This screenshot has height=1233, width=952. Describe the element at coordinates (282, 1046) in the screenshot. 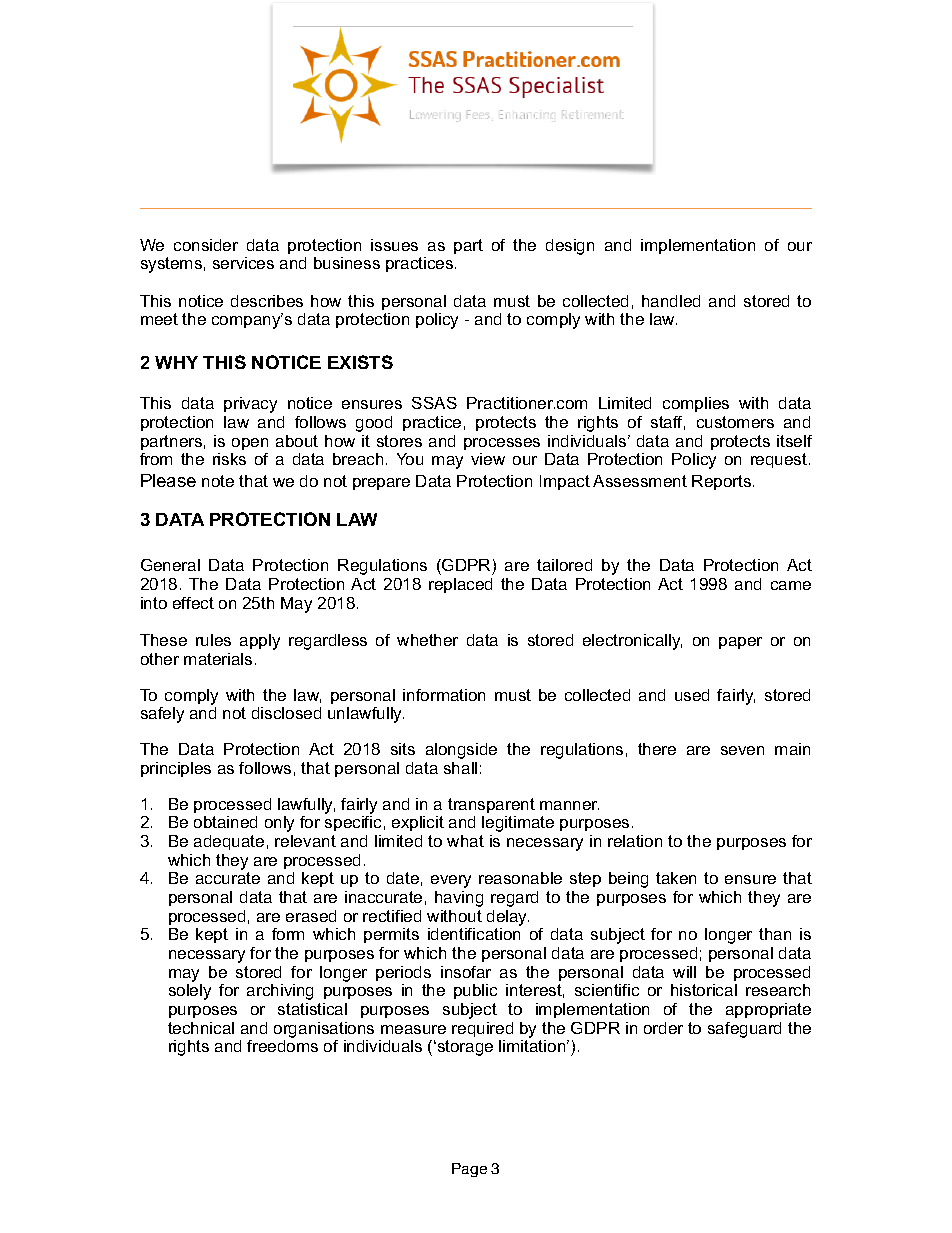

I see `freedoms` at that location.
